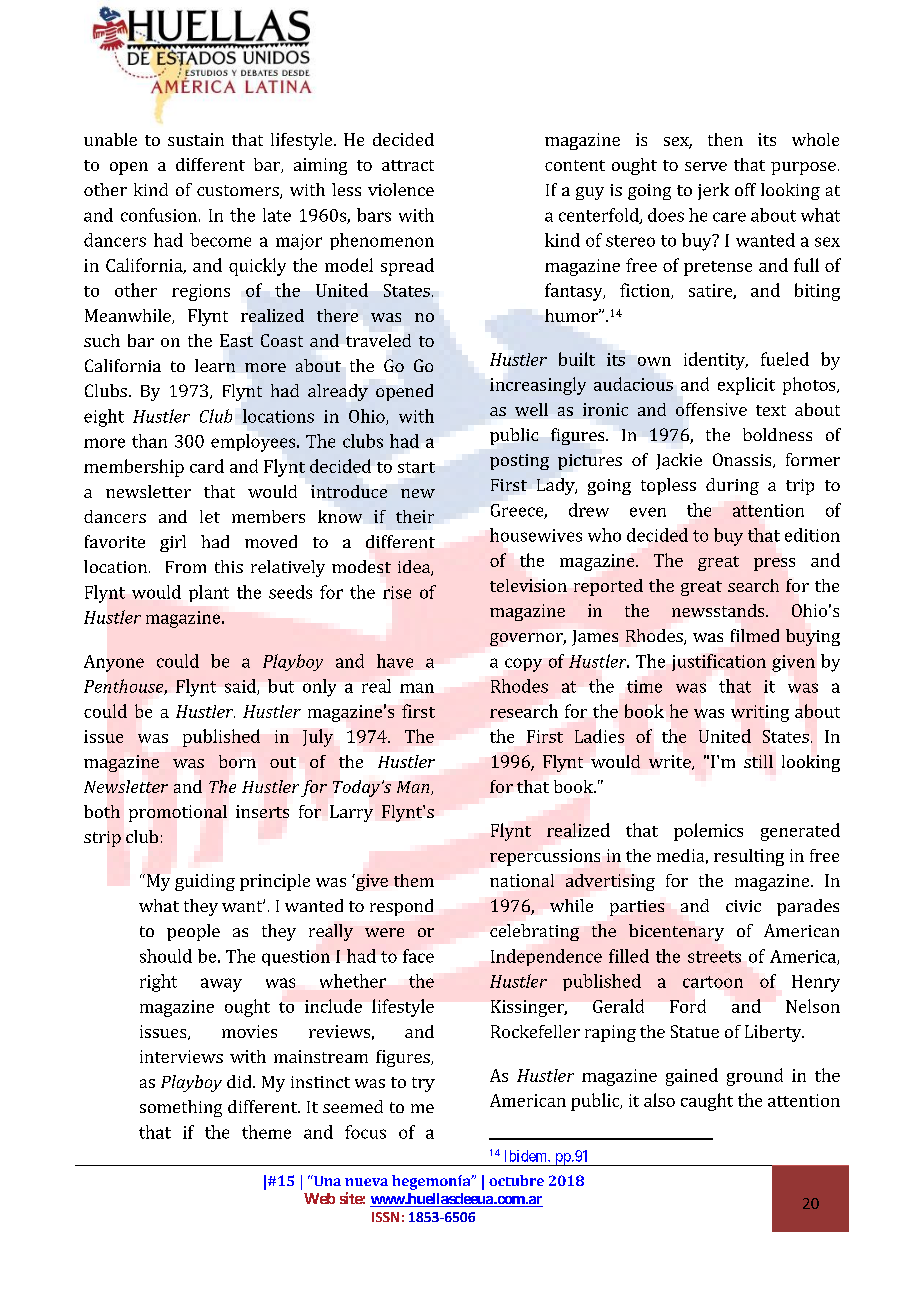 Image resolution: width=924 pixels, height=1308 pixels. What do you see at coordinates (706, 166) in the screenshot?
I see `serve` at bounding box center [706, 166].
